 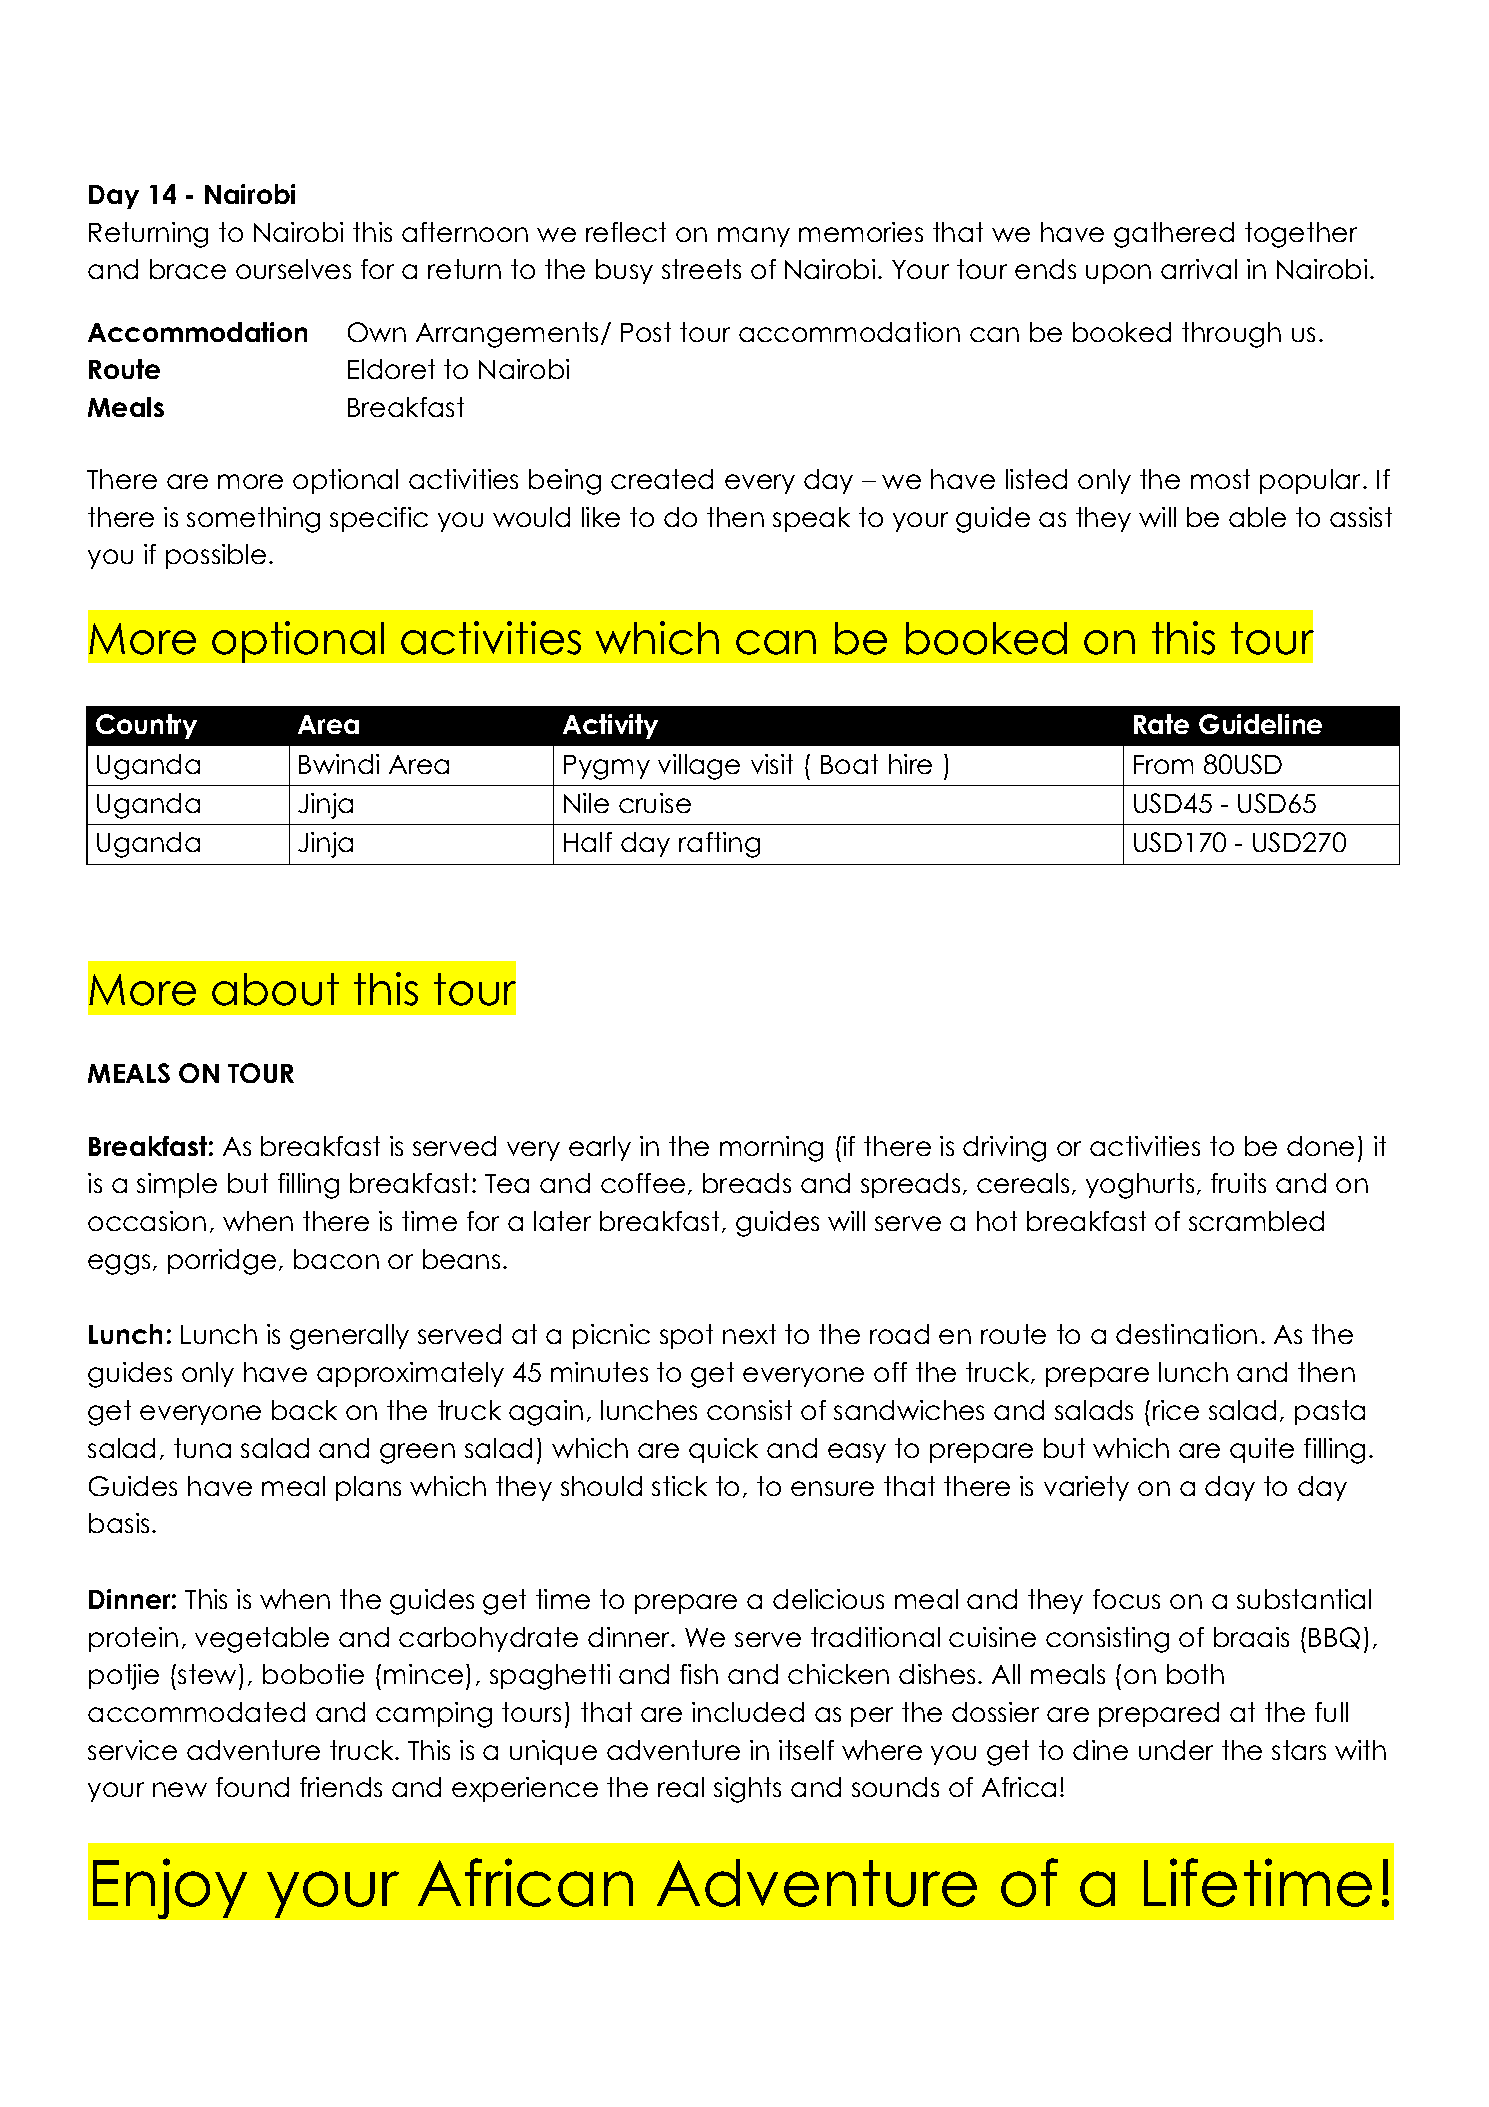 I want to click on Country, so click(x=146, y=726).
